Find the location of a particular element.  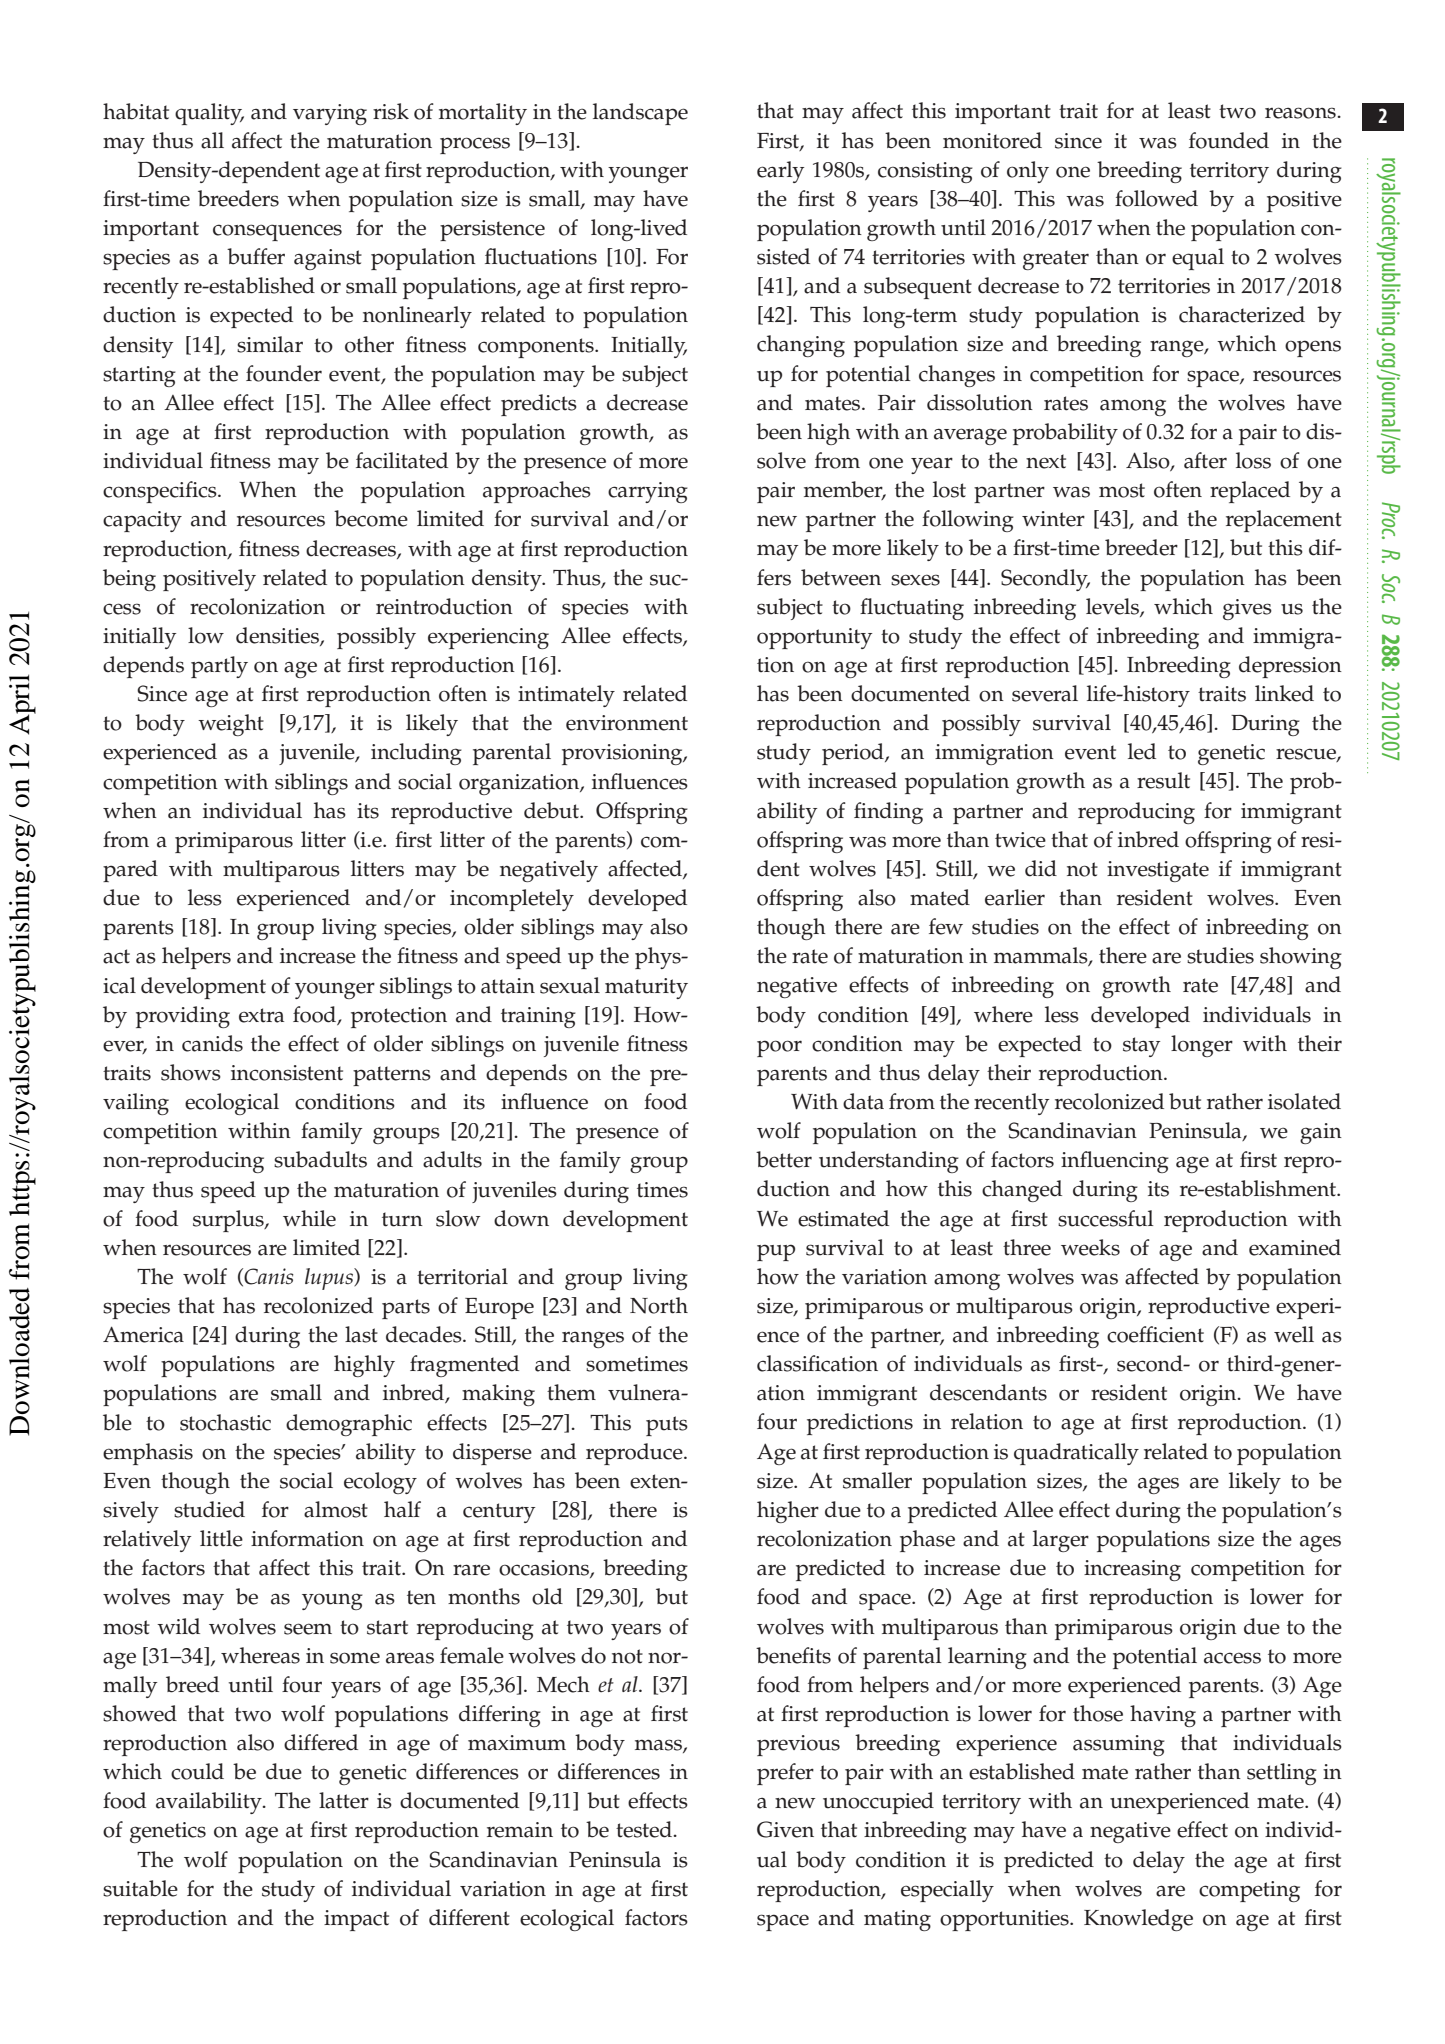

lupus is located at coordinates (330, 1279).
